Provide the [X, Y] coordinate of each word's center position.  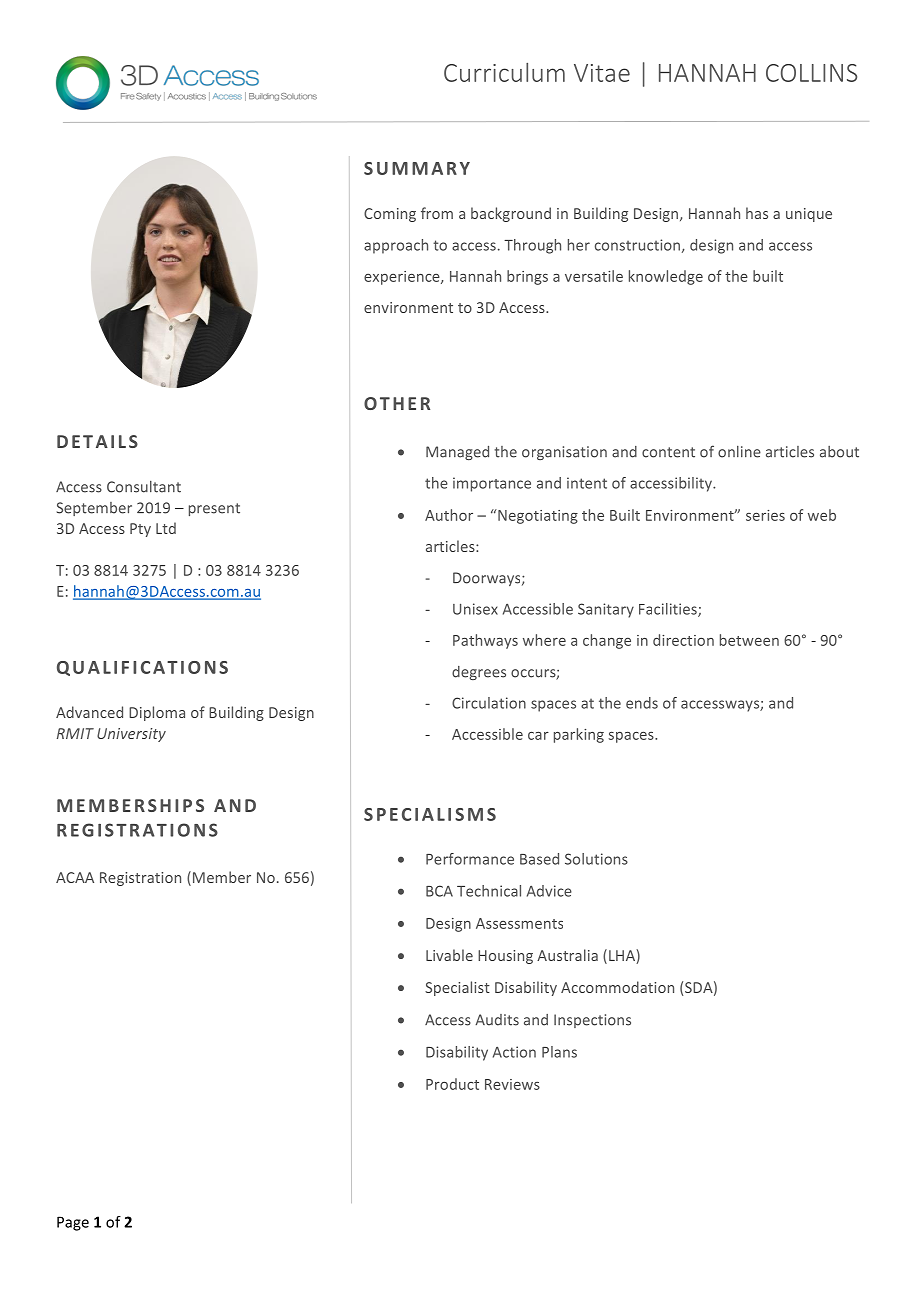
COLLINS [811, 73]
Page [73, 1223]
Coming [390, 215]
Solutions [596, 859]
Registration [140, 879]
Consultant [144, 487]
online [739, 452]
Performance [470, 859]
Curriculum [504, 72]
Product [452, 1084]
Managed [457, 453]
